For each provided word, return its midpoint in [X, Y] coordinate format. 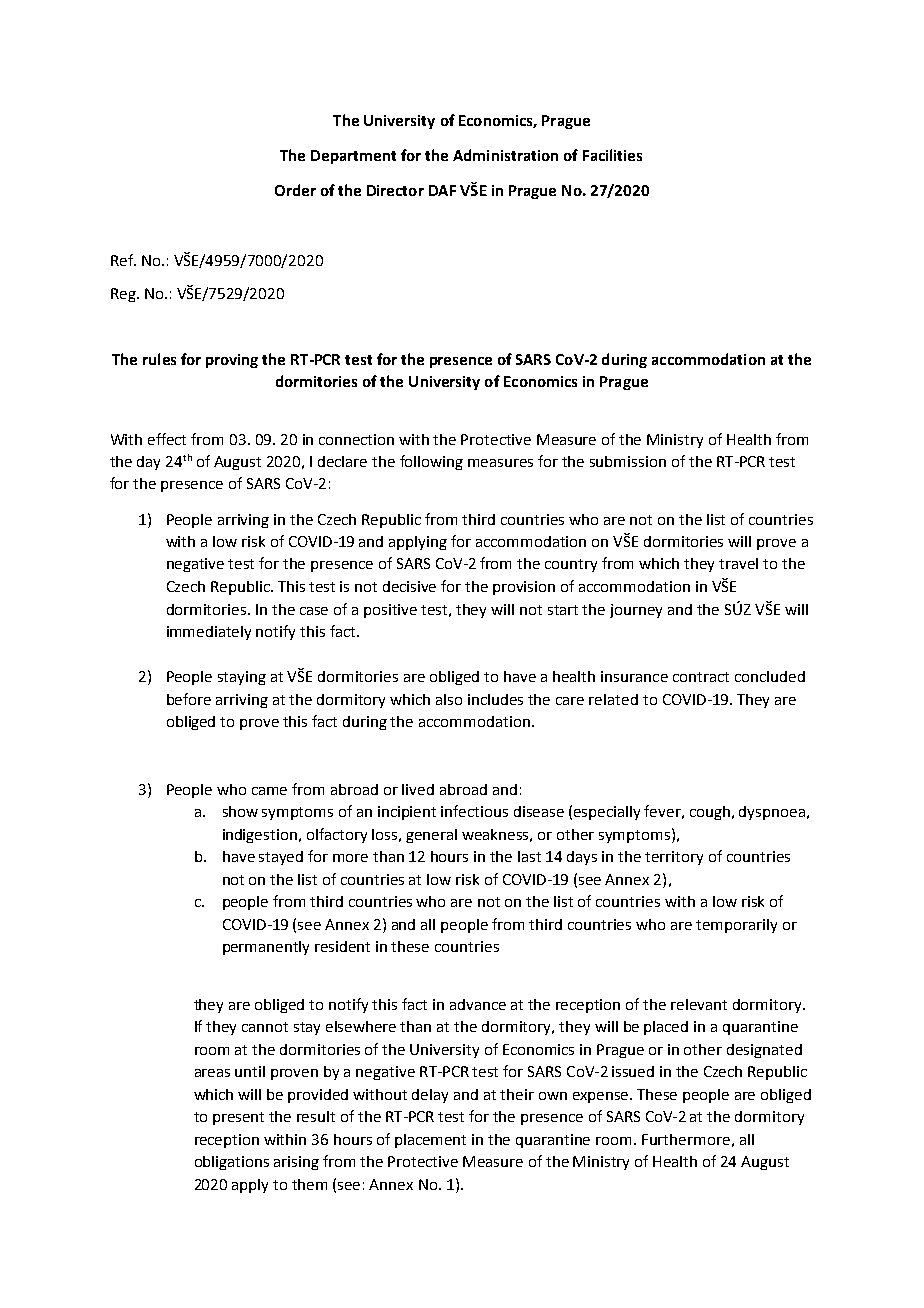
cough [711, 813]
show [240, 811]
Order [295, 190]
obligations [232, 1163]
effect [167, 439]
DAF [442, 190]
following [431, 462]
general [431, 836]
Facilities [612, 155]
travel [738, 563]
